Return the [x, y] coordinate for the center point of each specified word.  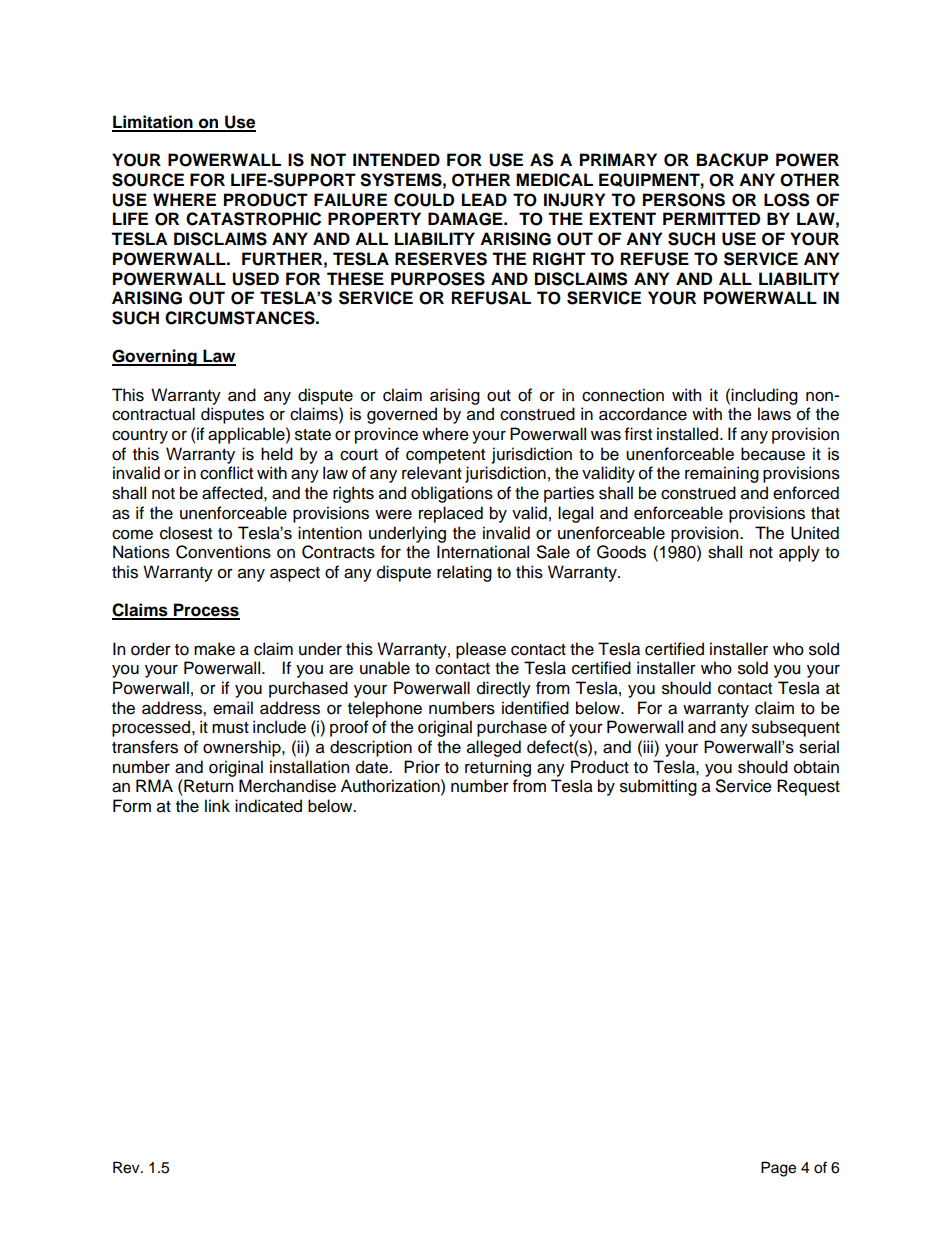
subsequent [796, 728]
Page [778, 1169]
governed [402, 415]
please [481, 650]
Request [808, 787]
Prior [422, 767]
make [214, 649]
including [764, 396]
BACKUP [732, 160]
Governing [155, 357]
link [217, 805]
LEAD [484, 199]
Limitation [153, 123]
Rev [127, 1167]
